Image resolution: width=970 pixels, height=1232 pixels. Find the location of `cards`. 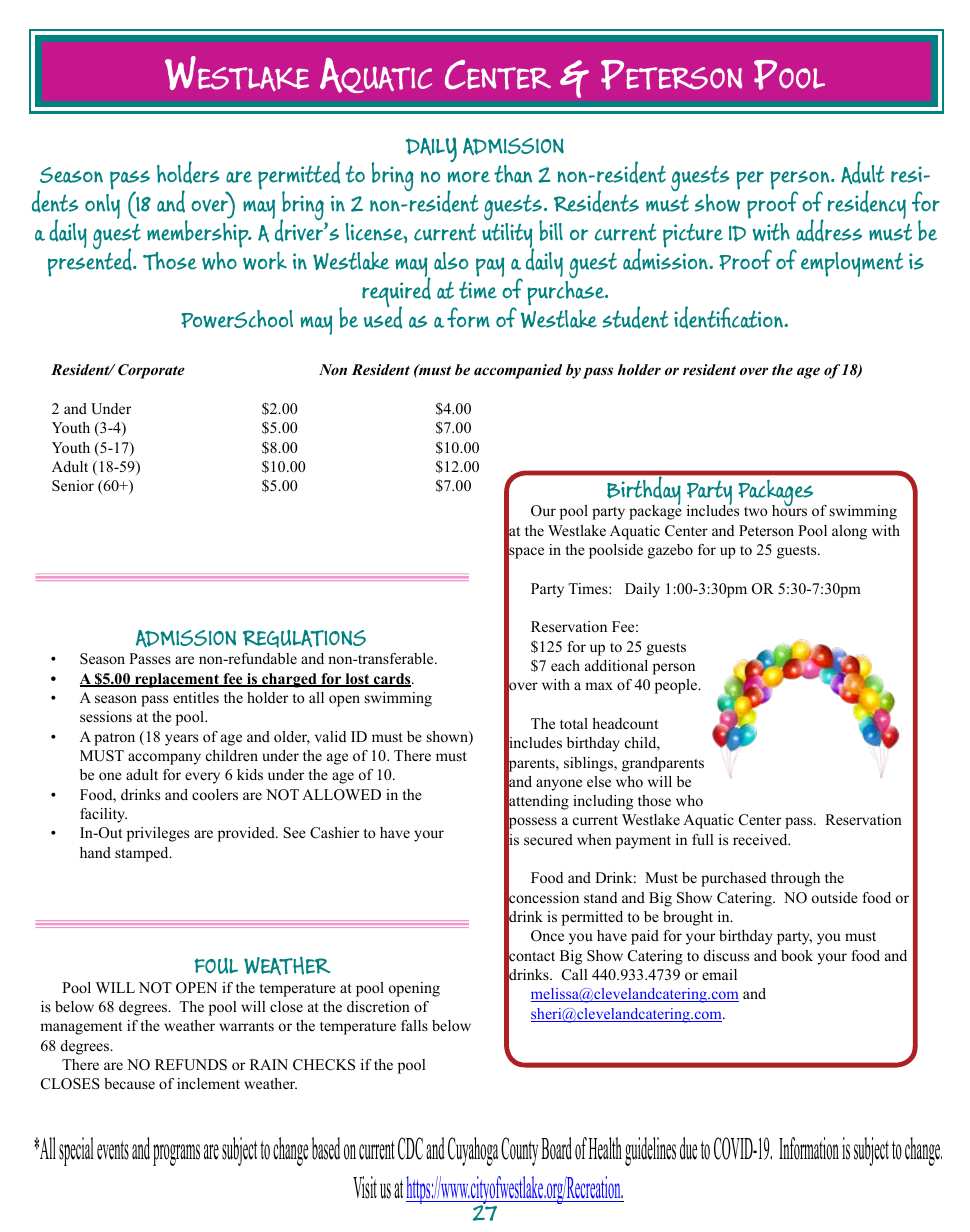

cards is located at coordinates (392, 680).
